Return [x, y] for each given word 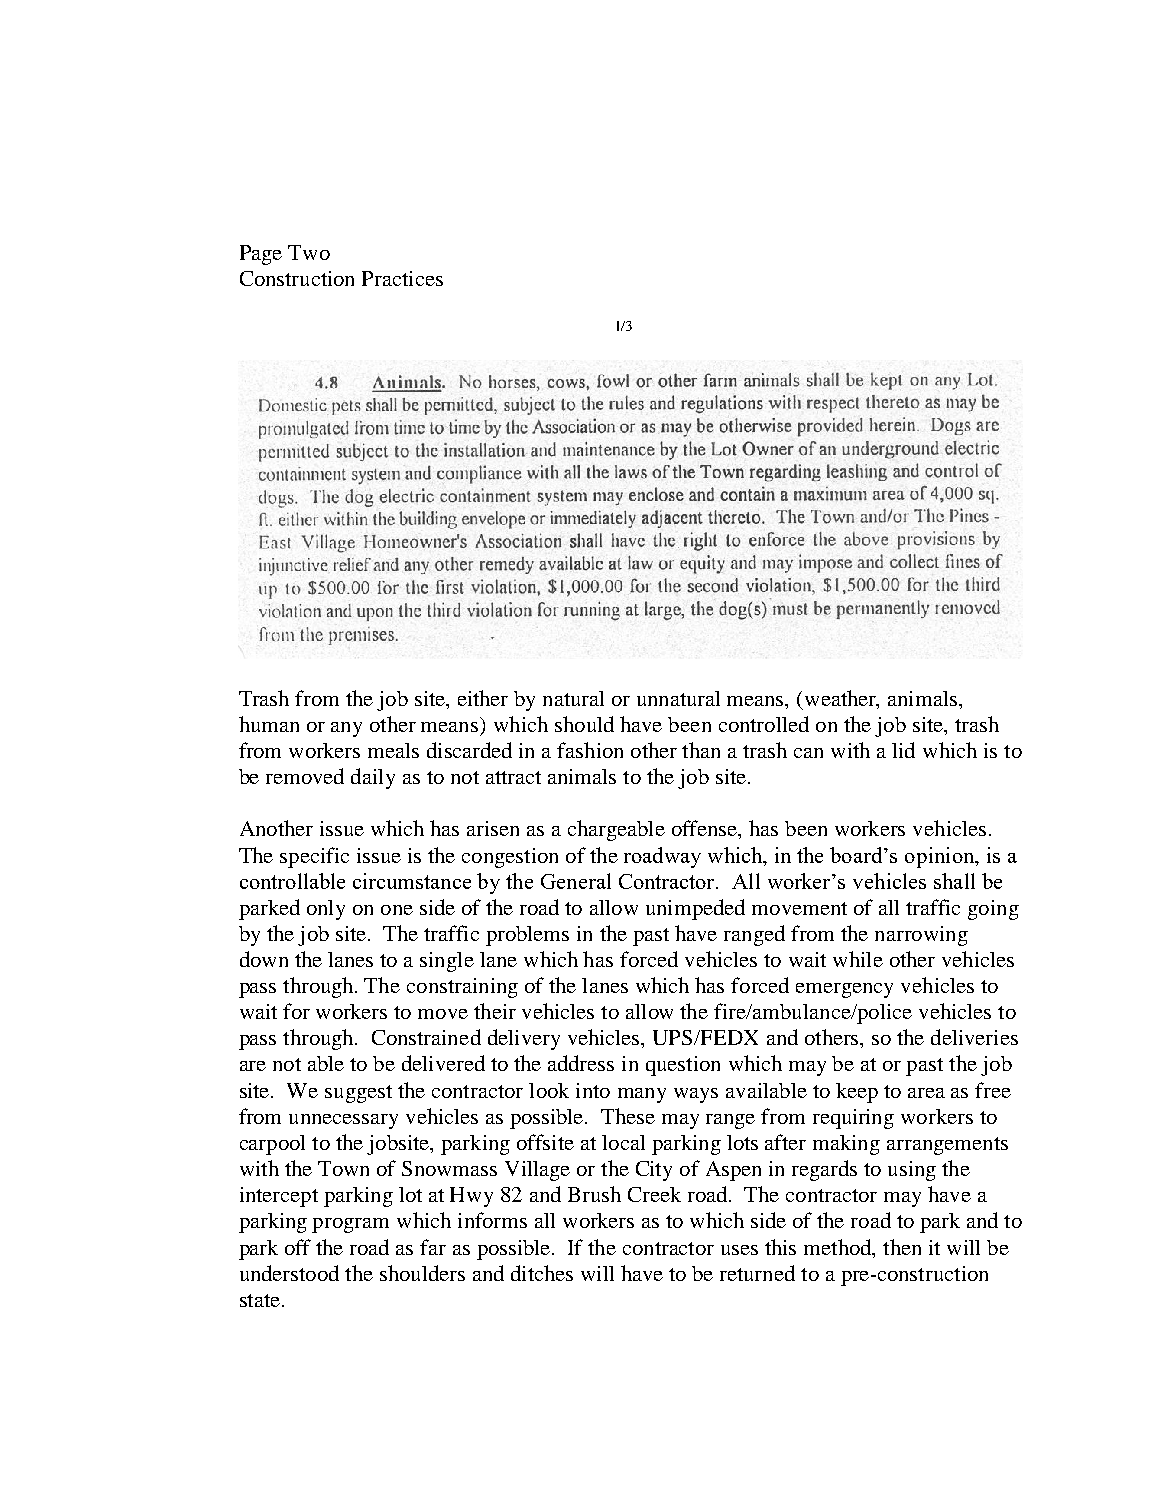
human [269, 724]
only [326, 910]
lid [903, 750]
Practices [402, 278]
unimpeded [695, 909]
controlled [764, 724]
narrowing [921, 936]
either [483, 698]
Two [309, 252]
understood [289, 1273]
